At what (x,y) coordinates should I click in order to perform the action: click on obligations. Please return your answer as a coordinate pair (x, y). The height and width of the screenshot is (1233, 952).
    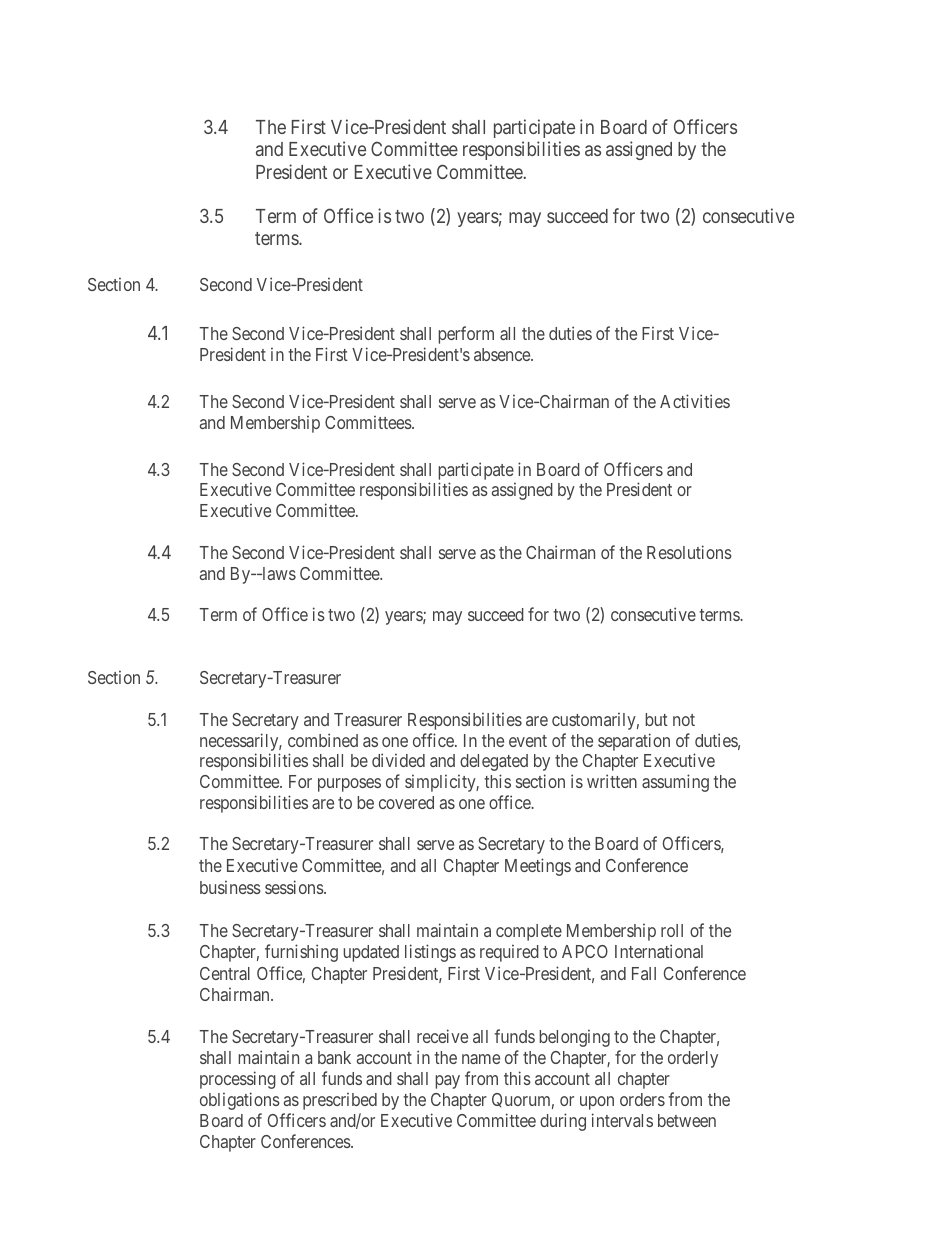
    Looking at the image, I should click on (240, 1101).
